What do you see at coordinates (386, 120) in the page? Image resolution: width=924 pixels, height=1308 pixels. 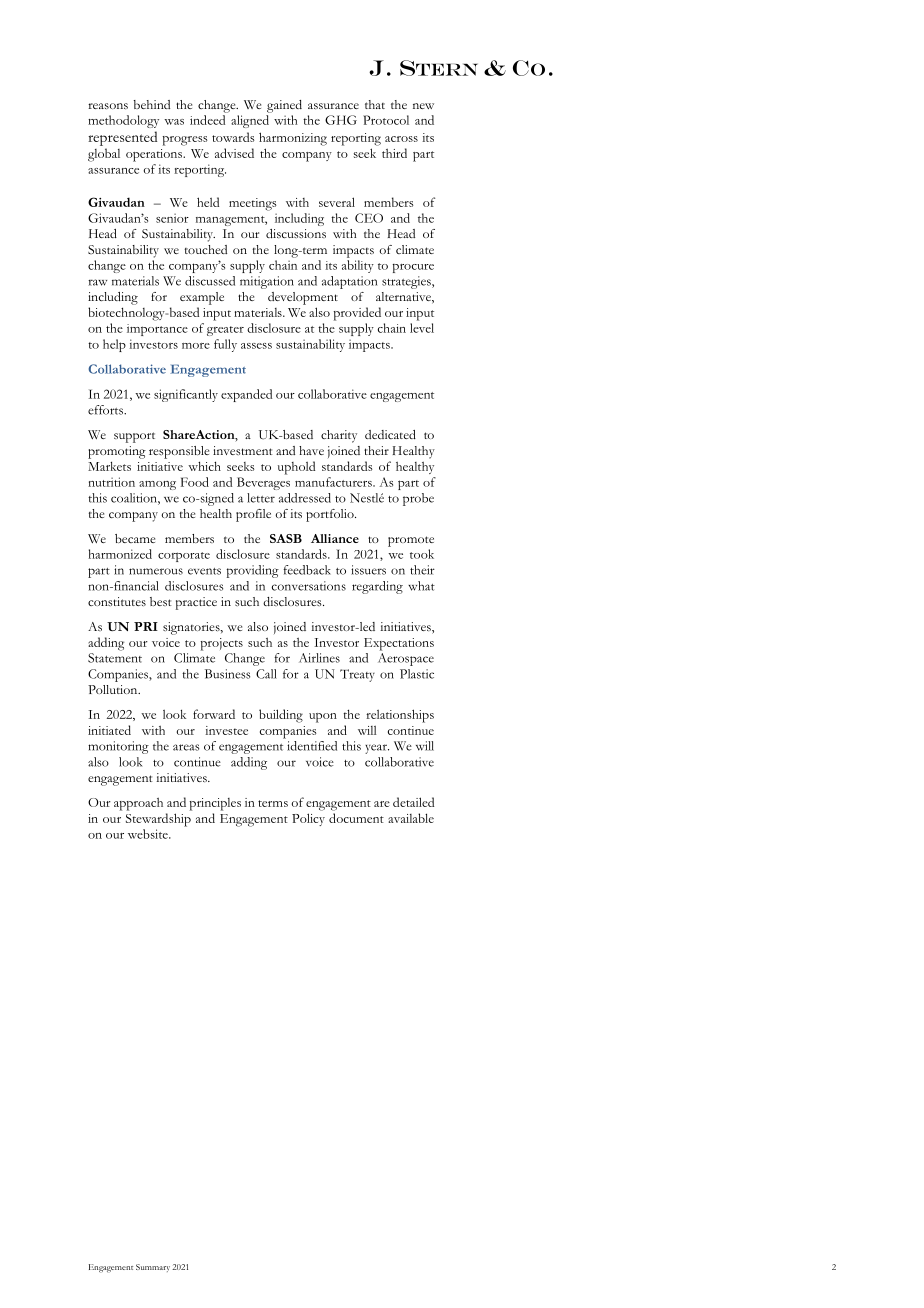 I see `Protocol` at bounding box center [386, 120].
